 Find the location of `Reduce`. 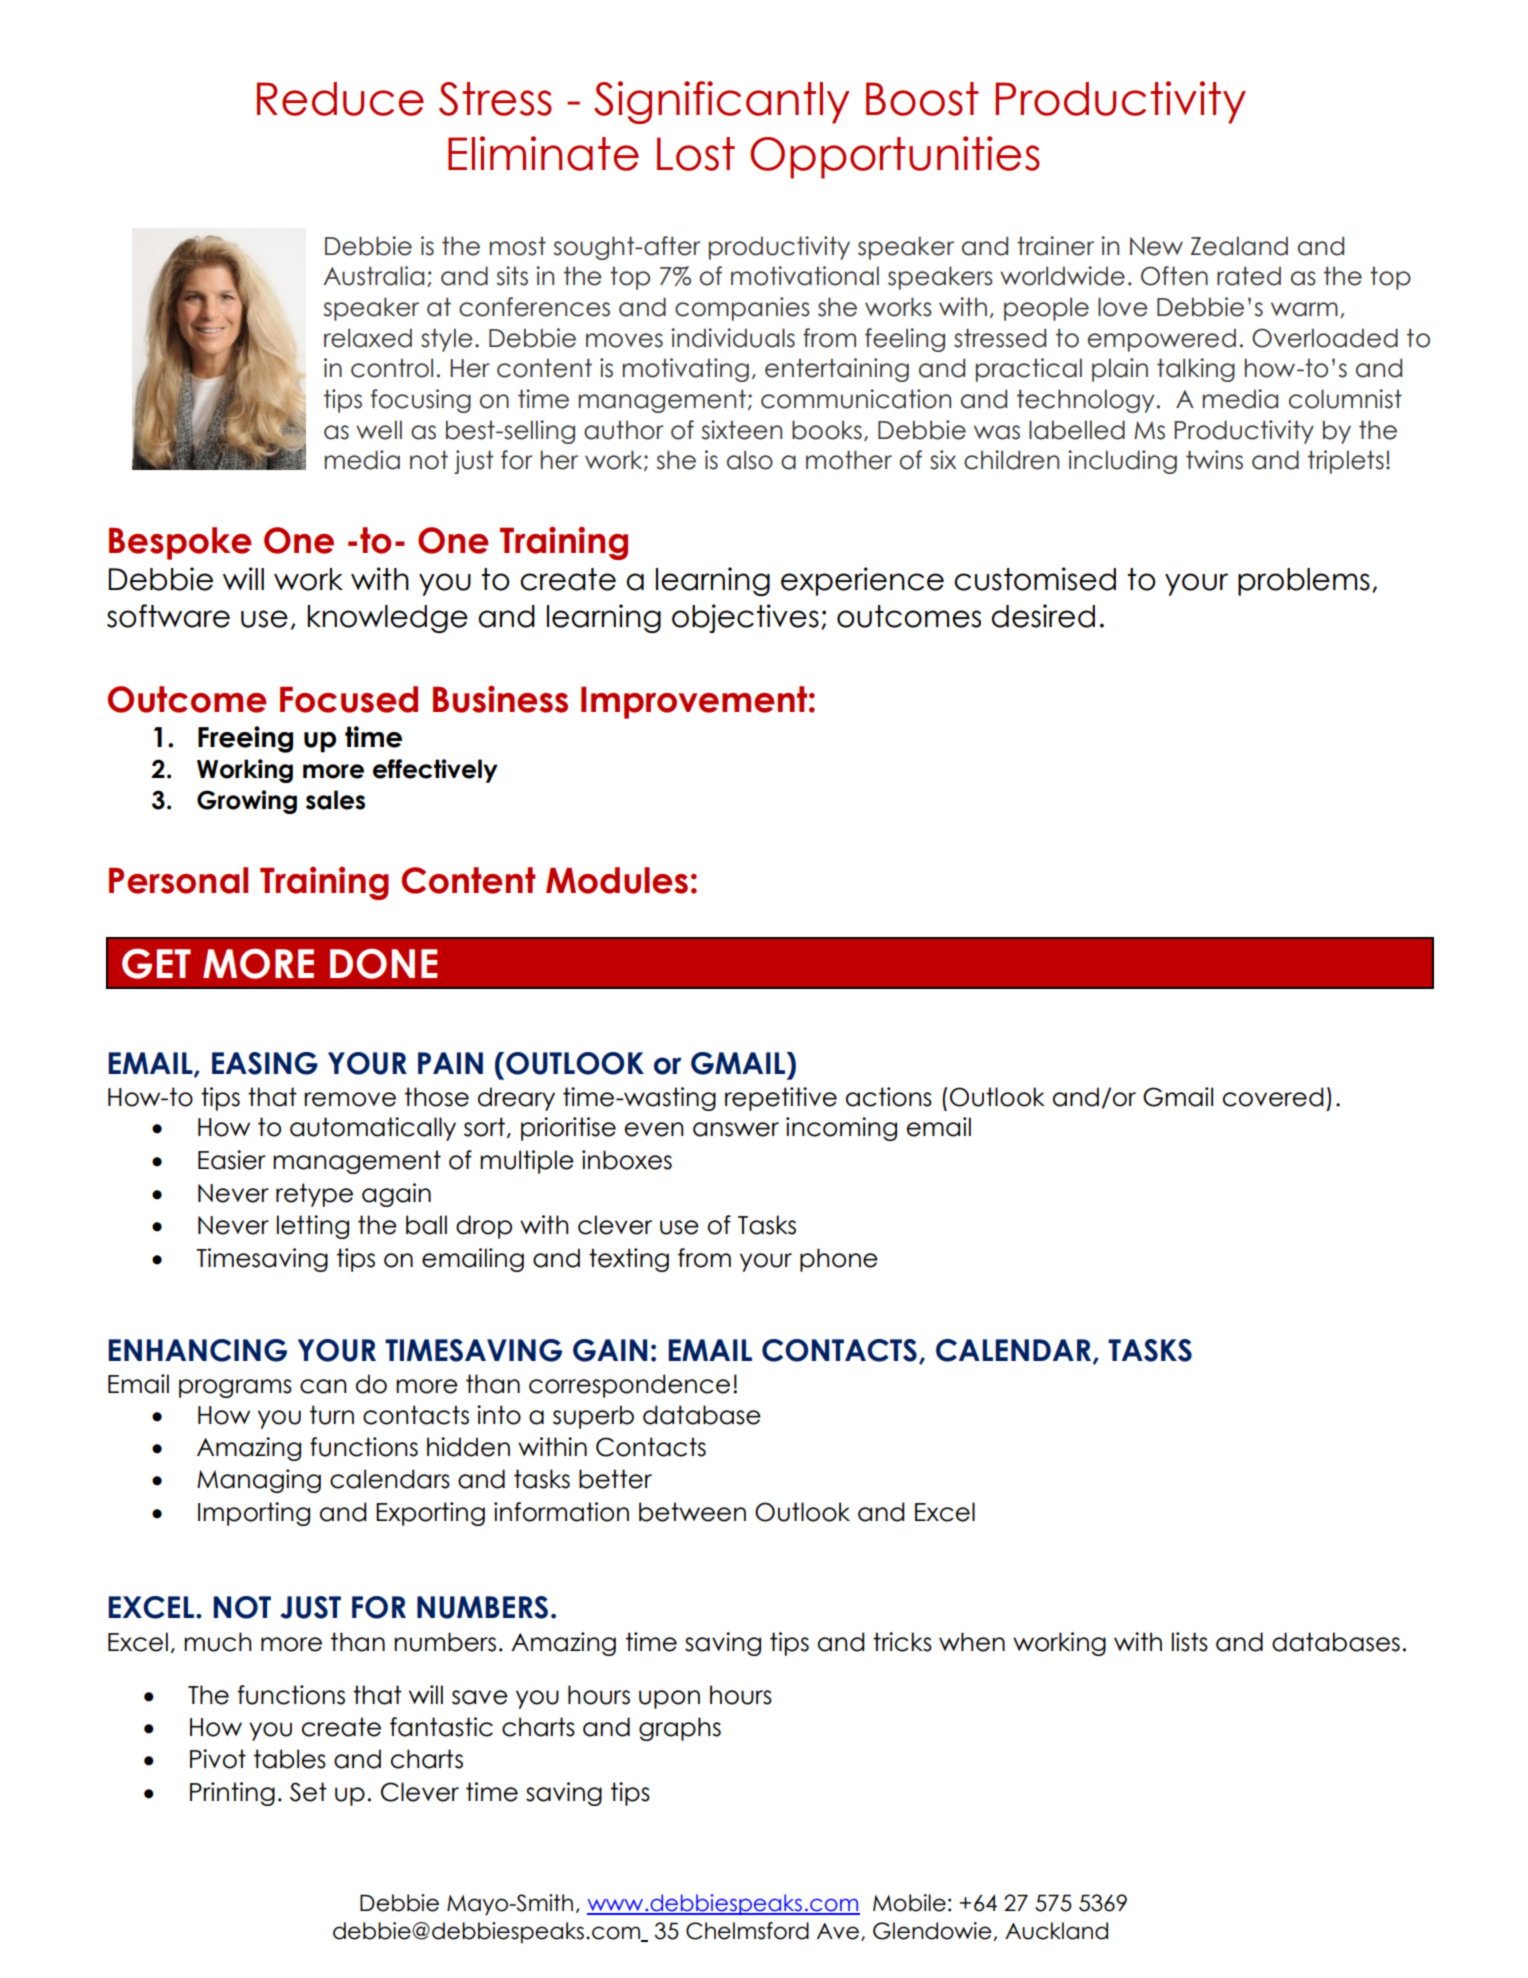

Reduce is located at coordinates (340, 99).
